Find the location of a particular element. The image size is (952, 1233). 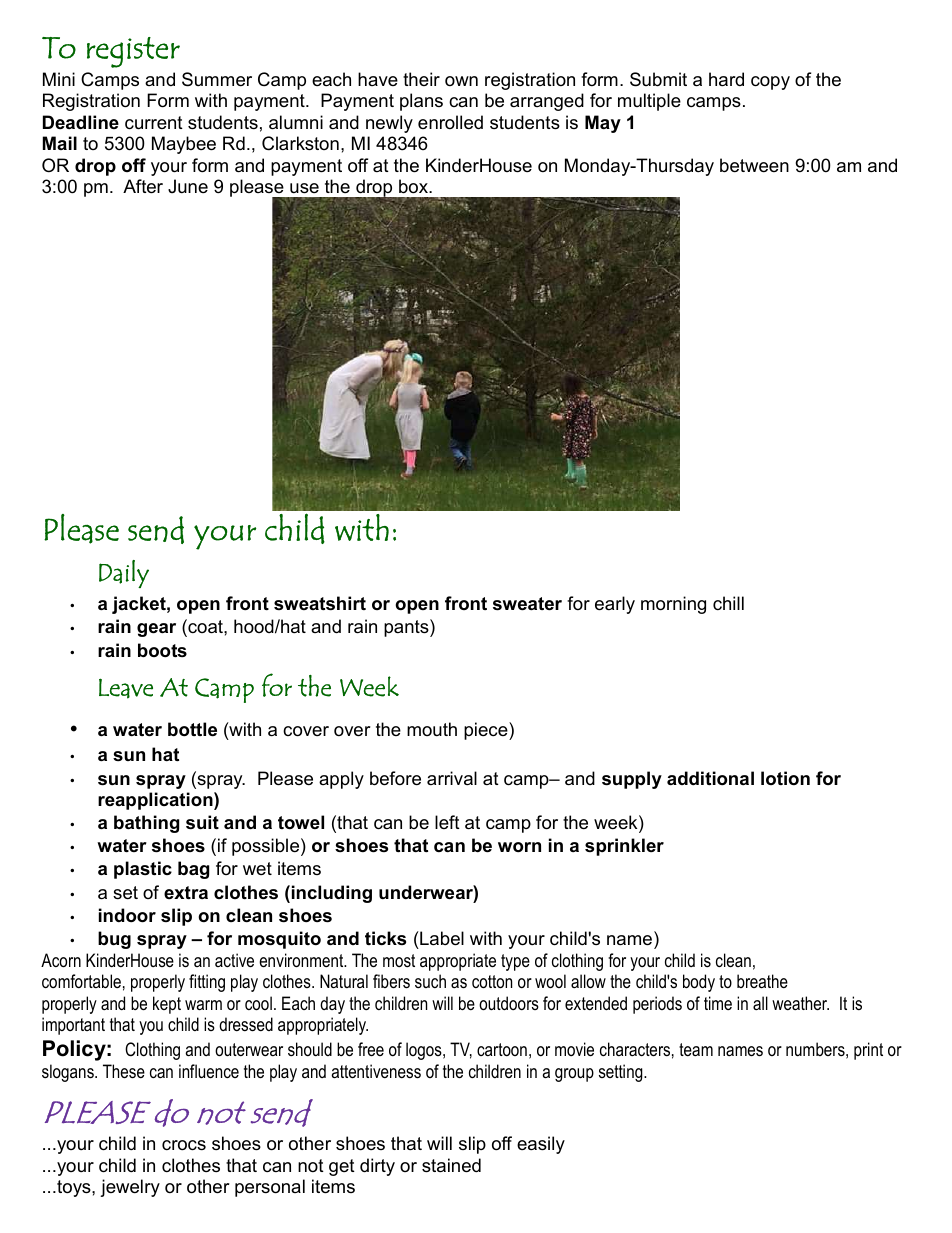

own is located at coordinates (461, 81).
